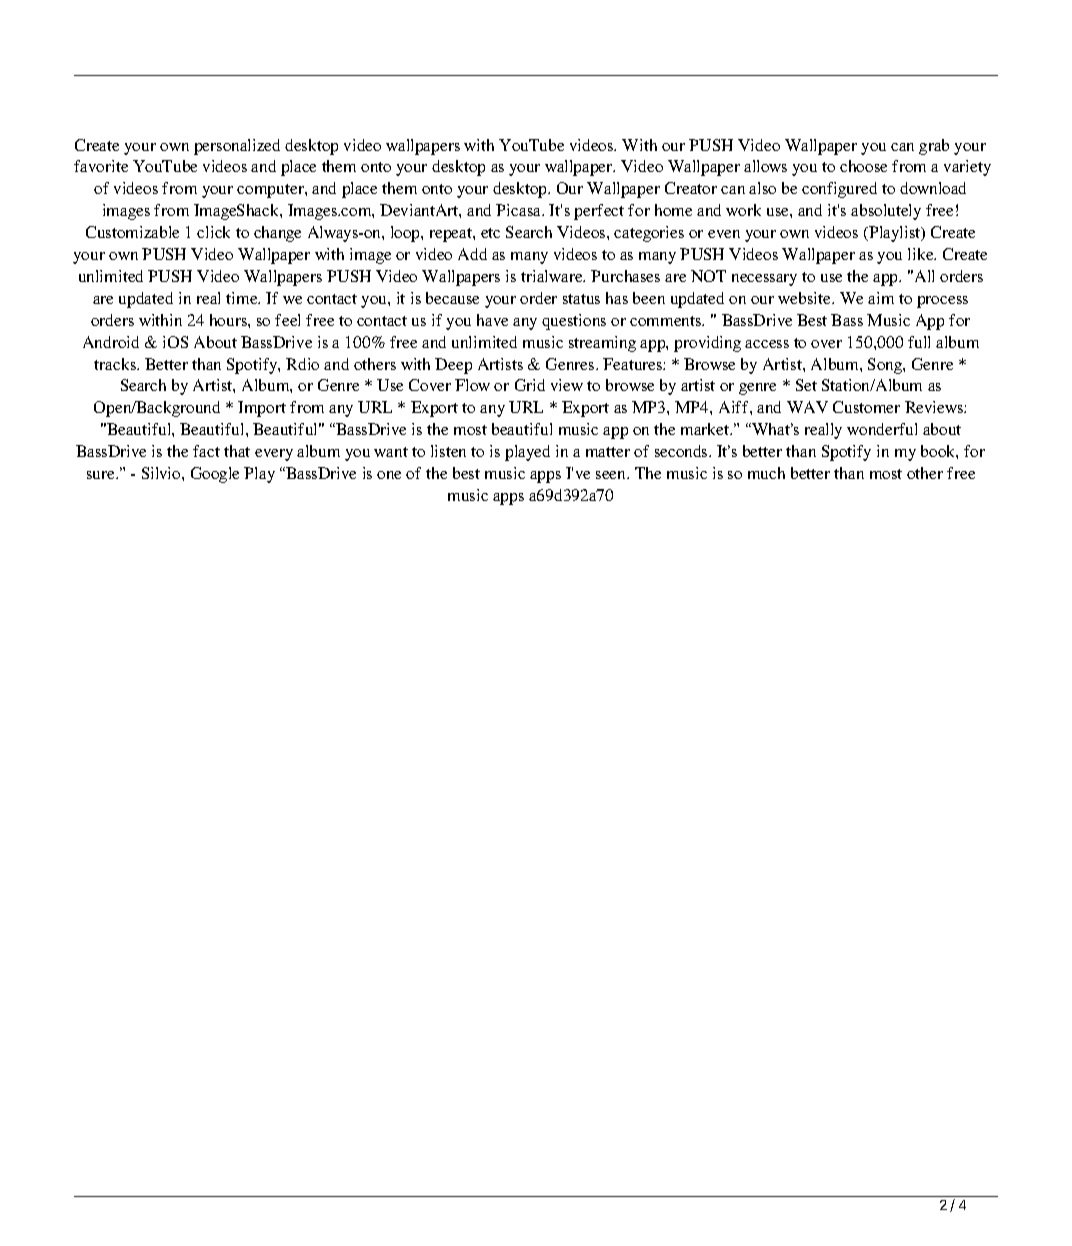 This screenshot has height=1246, width=1072. What do you see at coordinates (237, 147) in the screenshot?
I see `personalized` at bounding box center [237, 147].
